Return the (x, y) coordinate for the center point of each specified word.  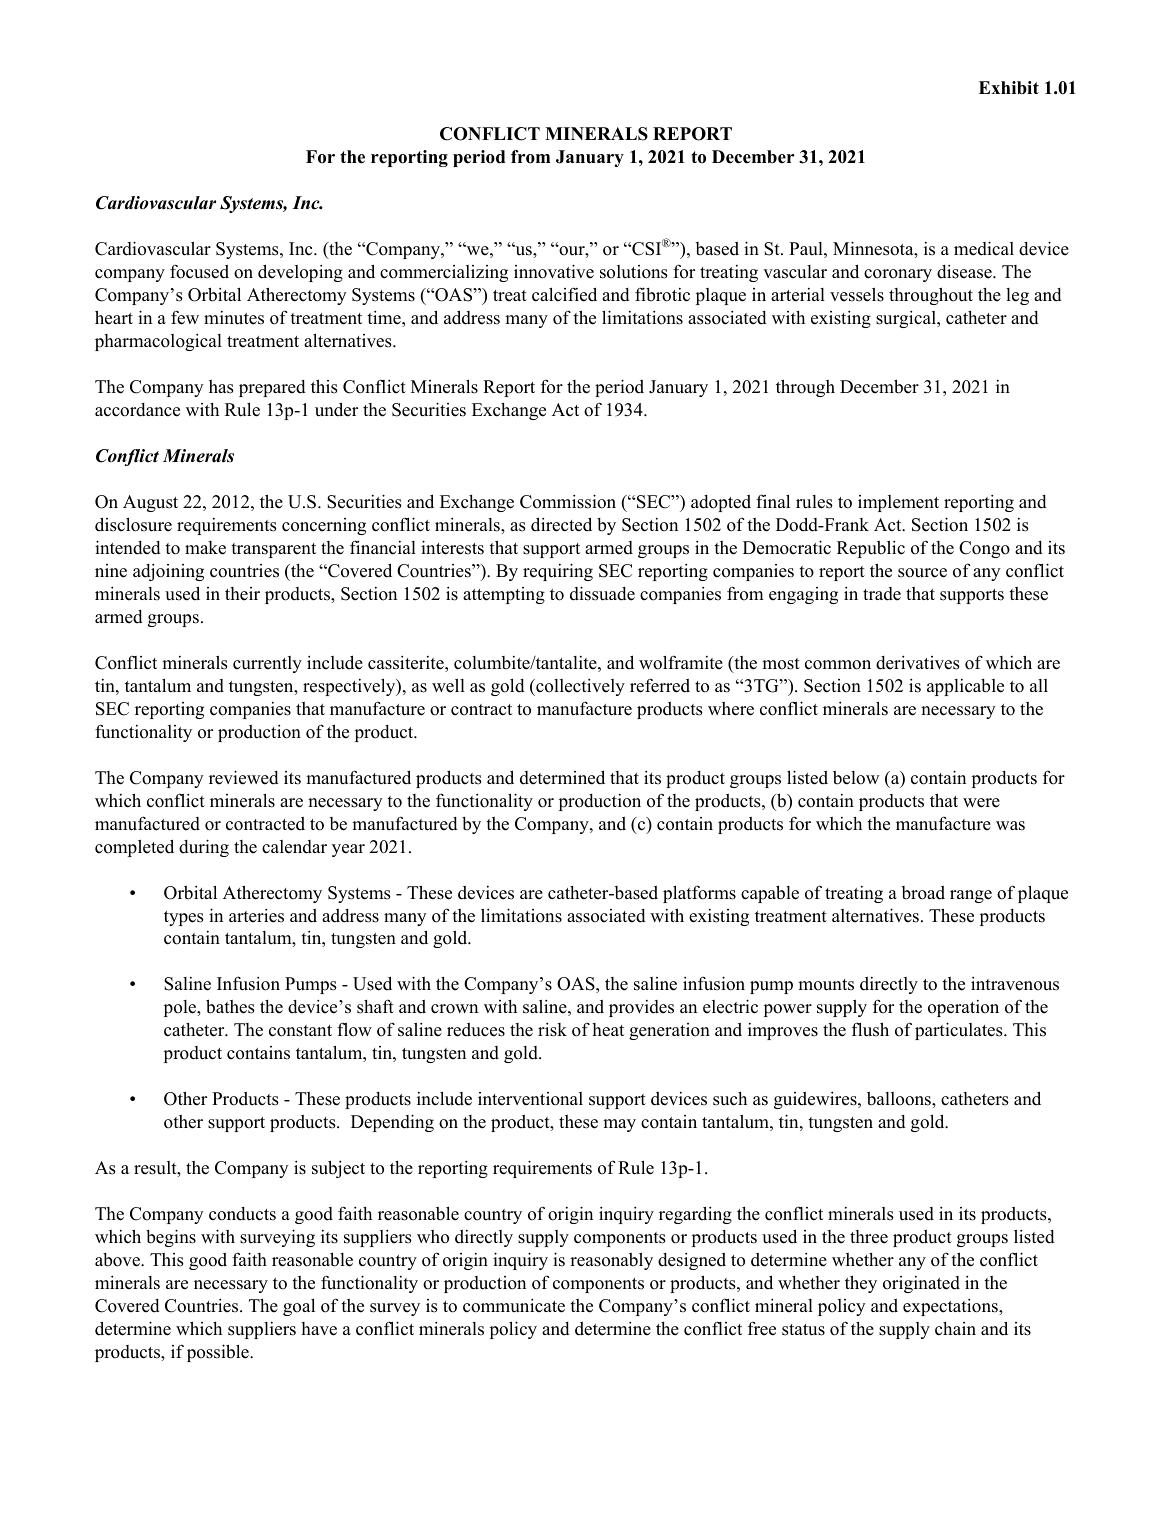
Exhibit (1009, 88)
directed (561, 524)
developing (300, 273)
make (205, 548)
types (184, 918)
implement (898, 503)
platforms (699, 894)
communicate (514, 1306)
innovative (554, 271)
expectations (951, 1307)
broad (923, 893)
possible (219, 1353)
